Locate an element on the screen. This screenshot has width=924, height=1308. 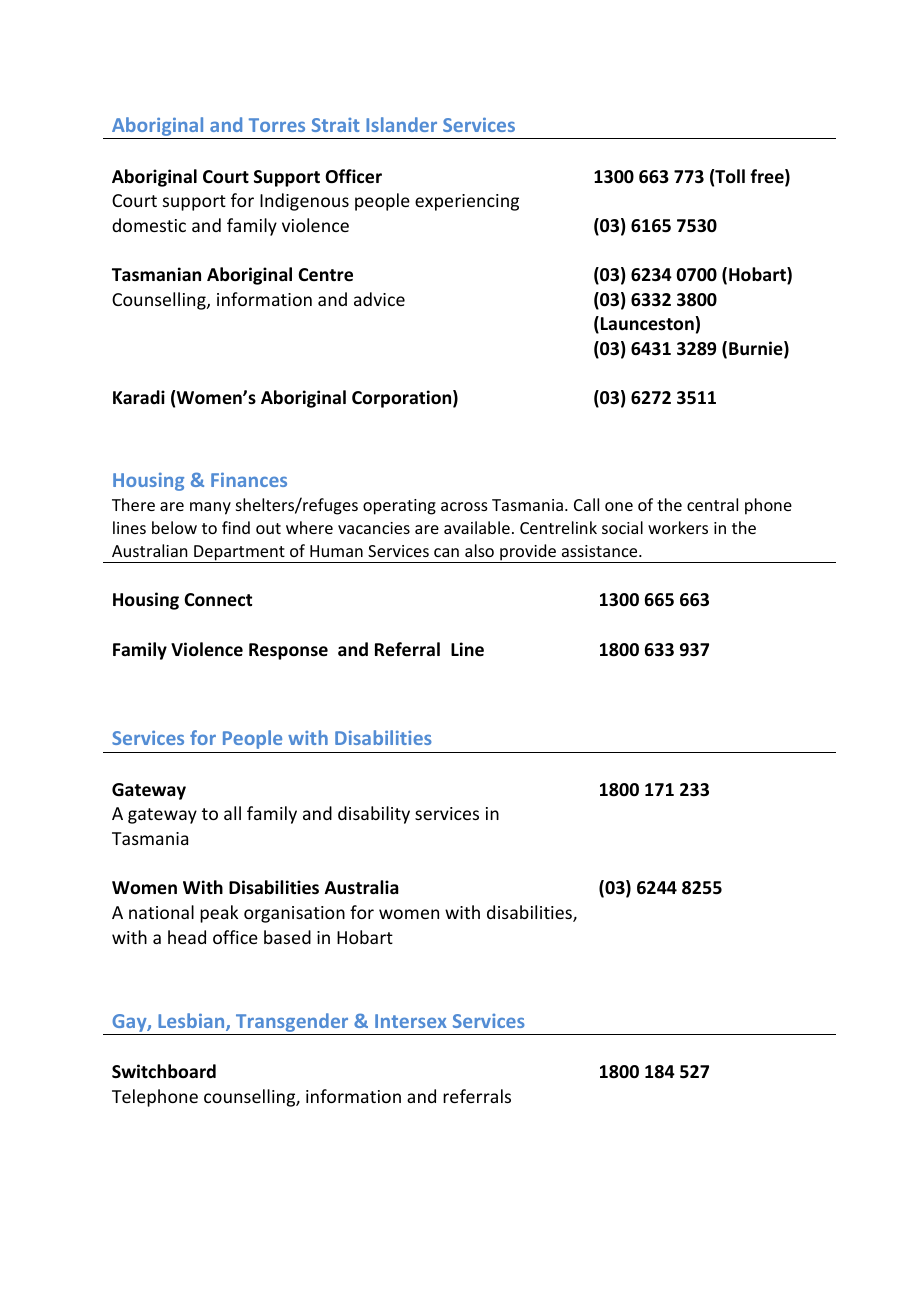
Transgender is located at coordinates (292, 1024).
